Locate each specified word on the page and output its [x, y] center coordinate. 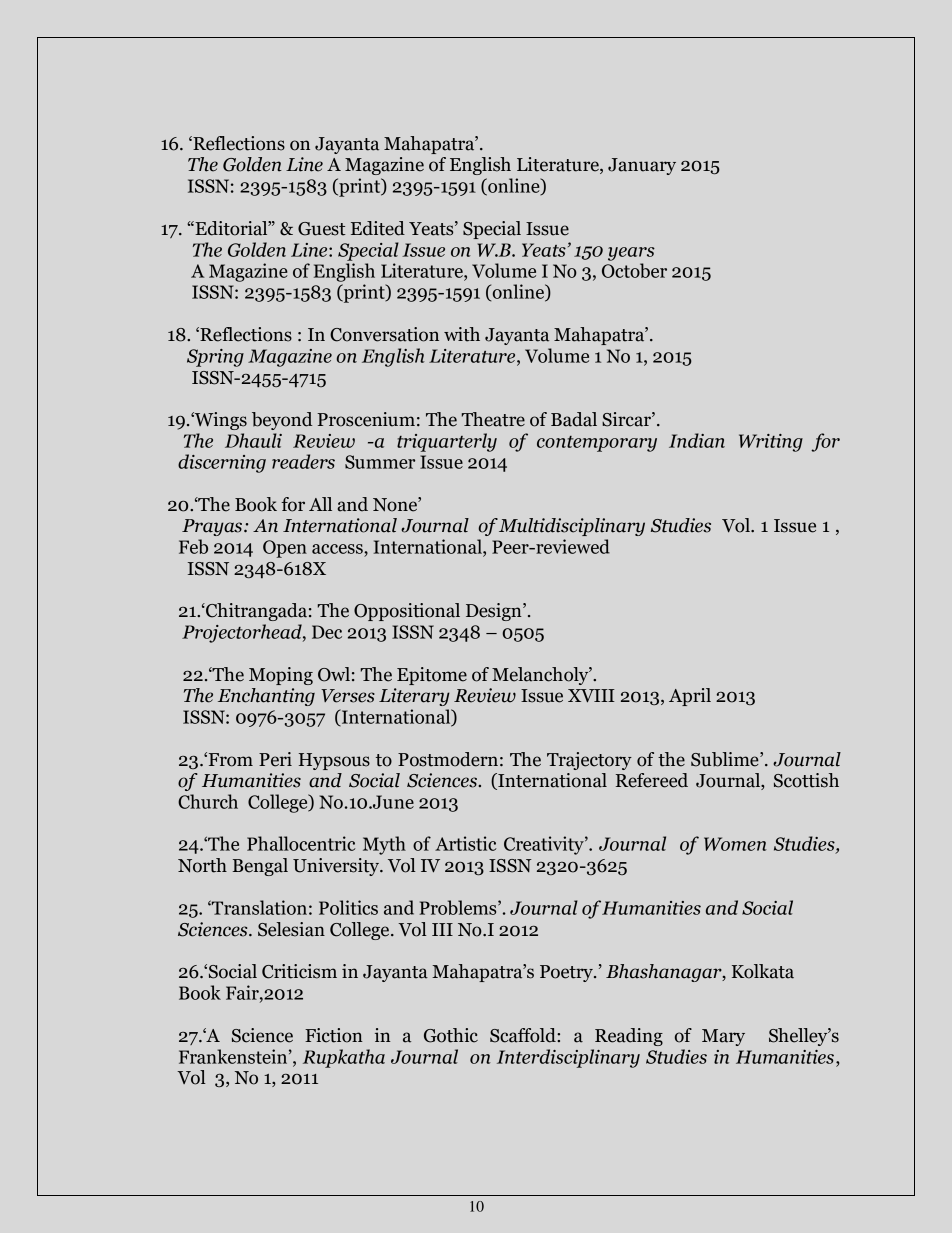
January [642, 166]
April [690, 697]
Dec [327, 632]
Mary [723, 1037]
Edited [378, 228]
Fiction [334, 1035]
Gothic [451, 1035]
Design [495, 612]
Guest [322, 229]
